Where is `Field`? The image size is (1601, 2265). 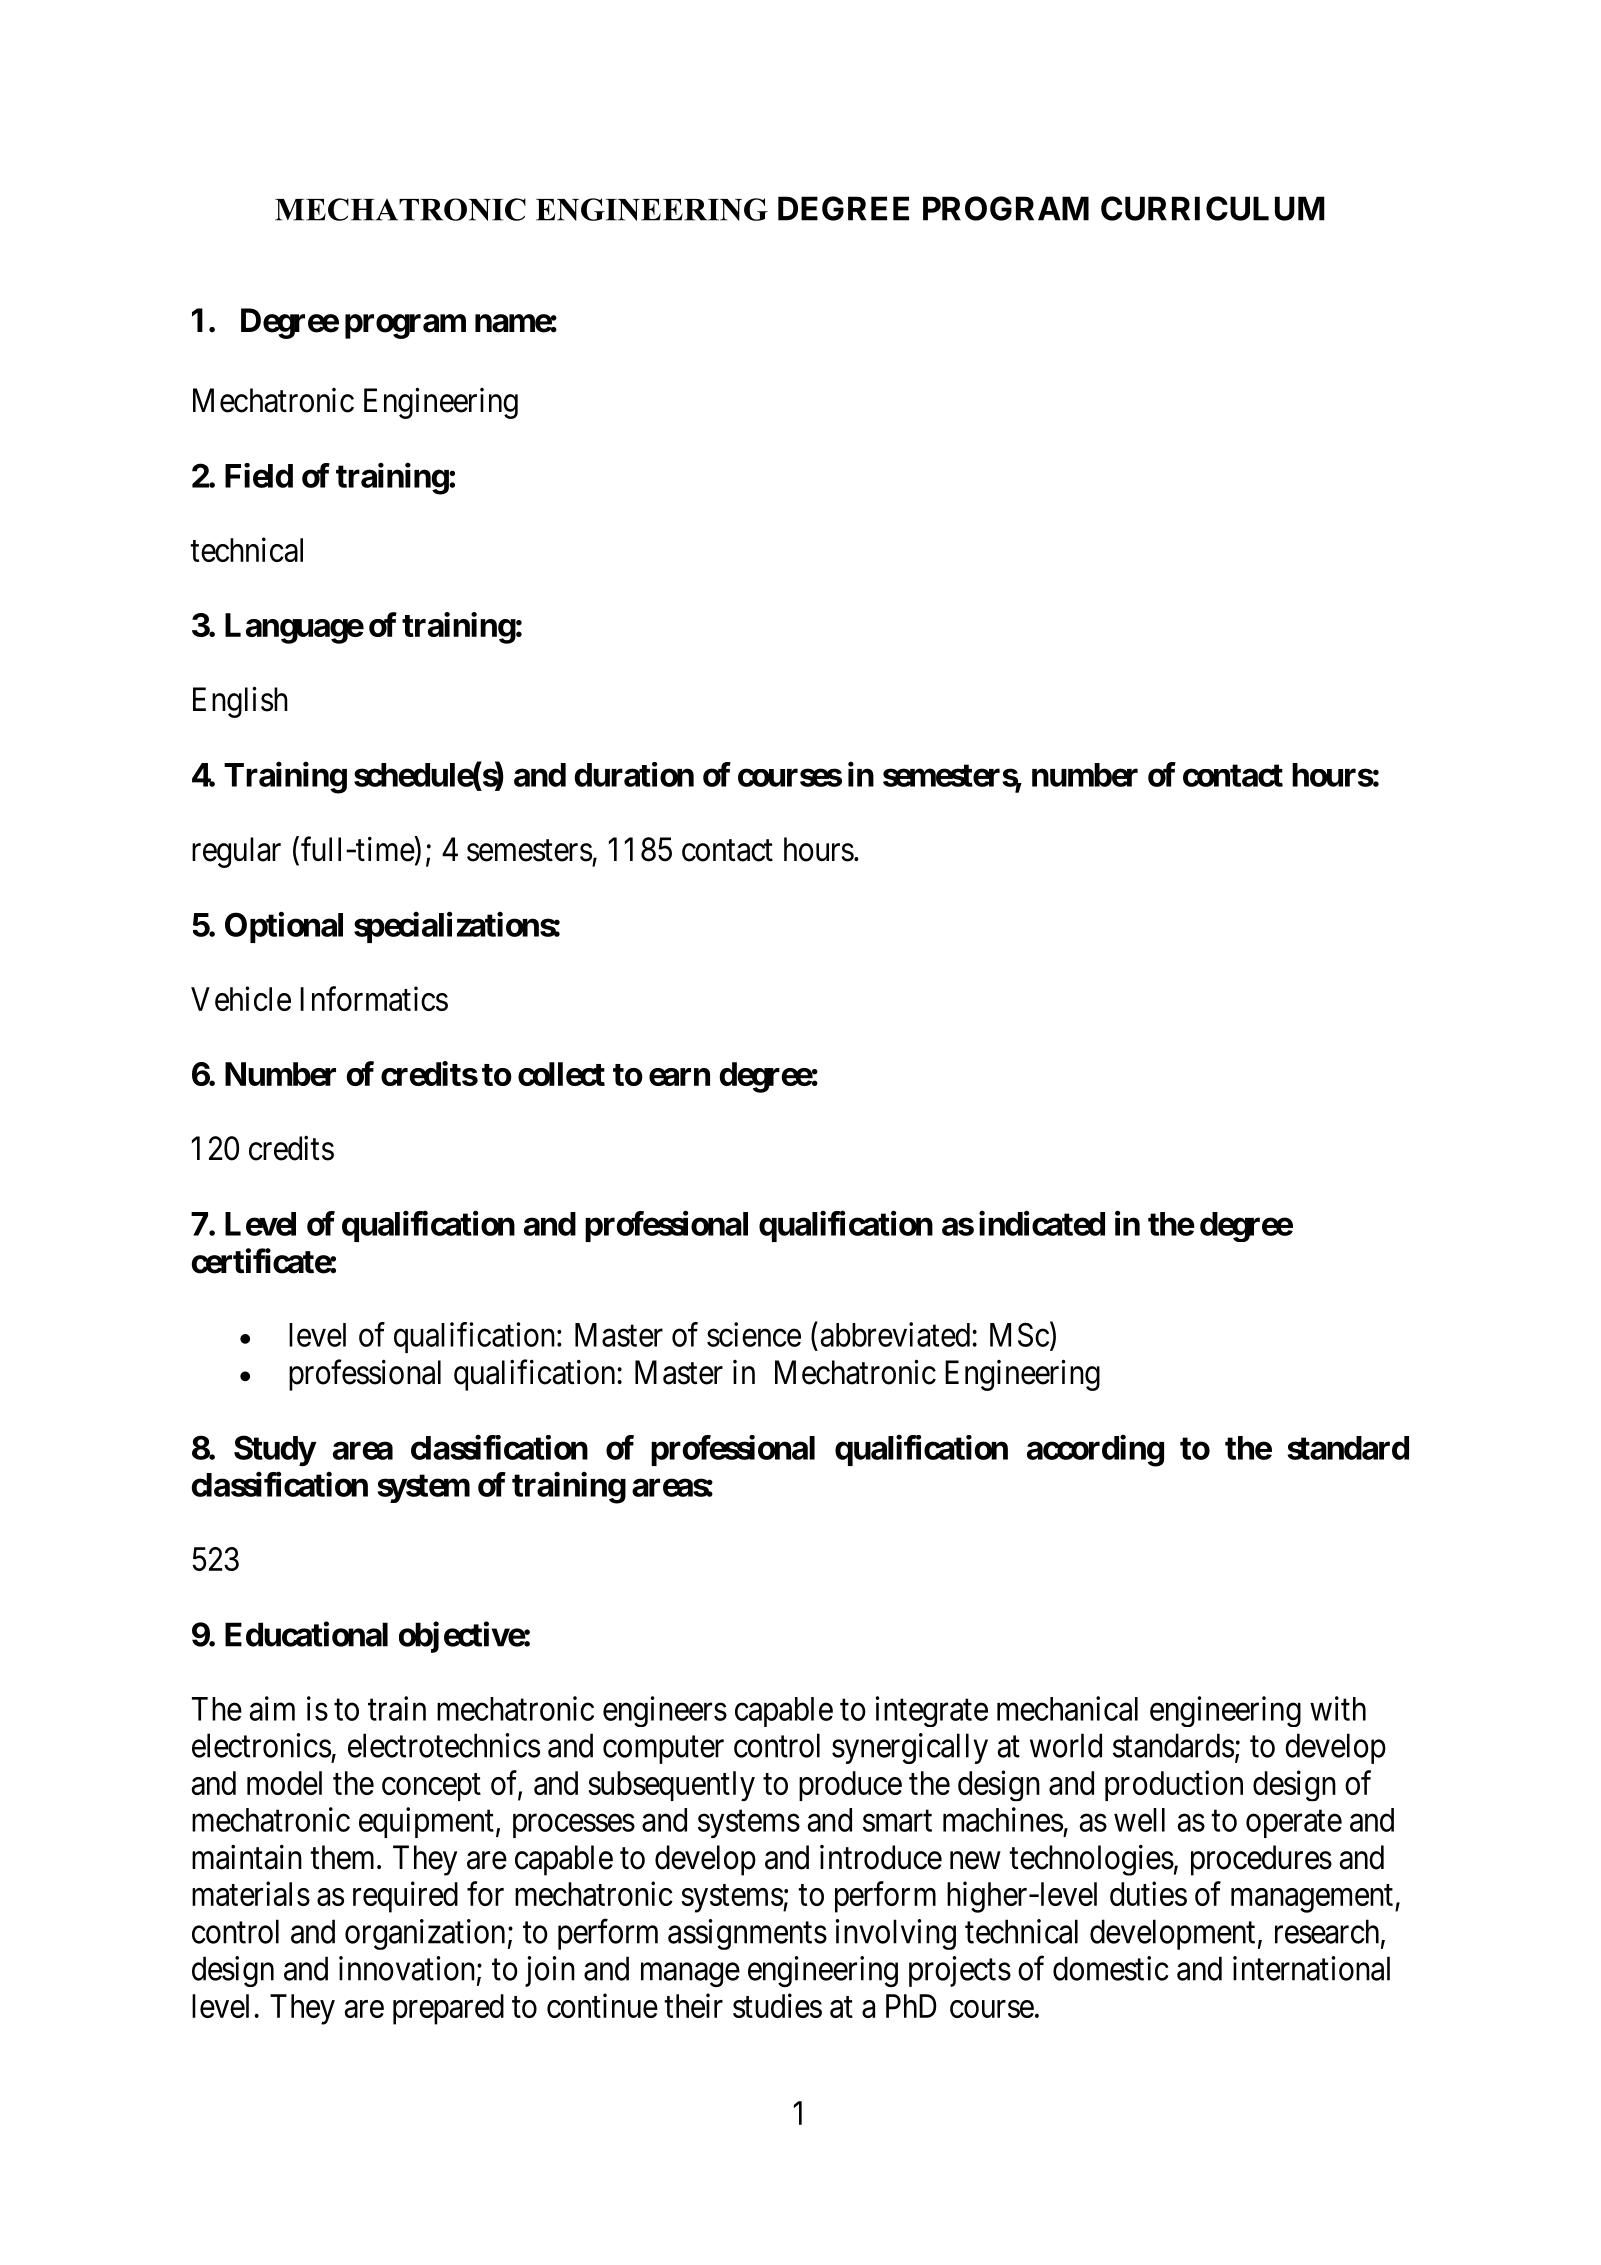 Field is located at coordinates (259, 475).
